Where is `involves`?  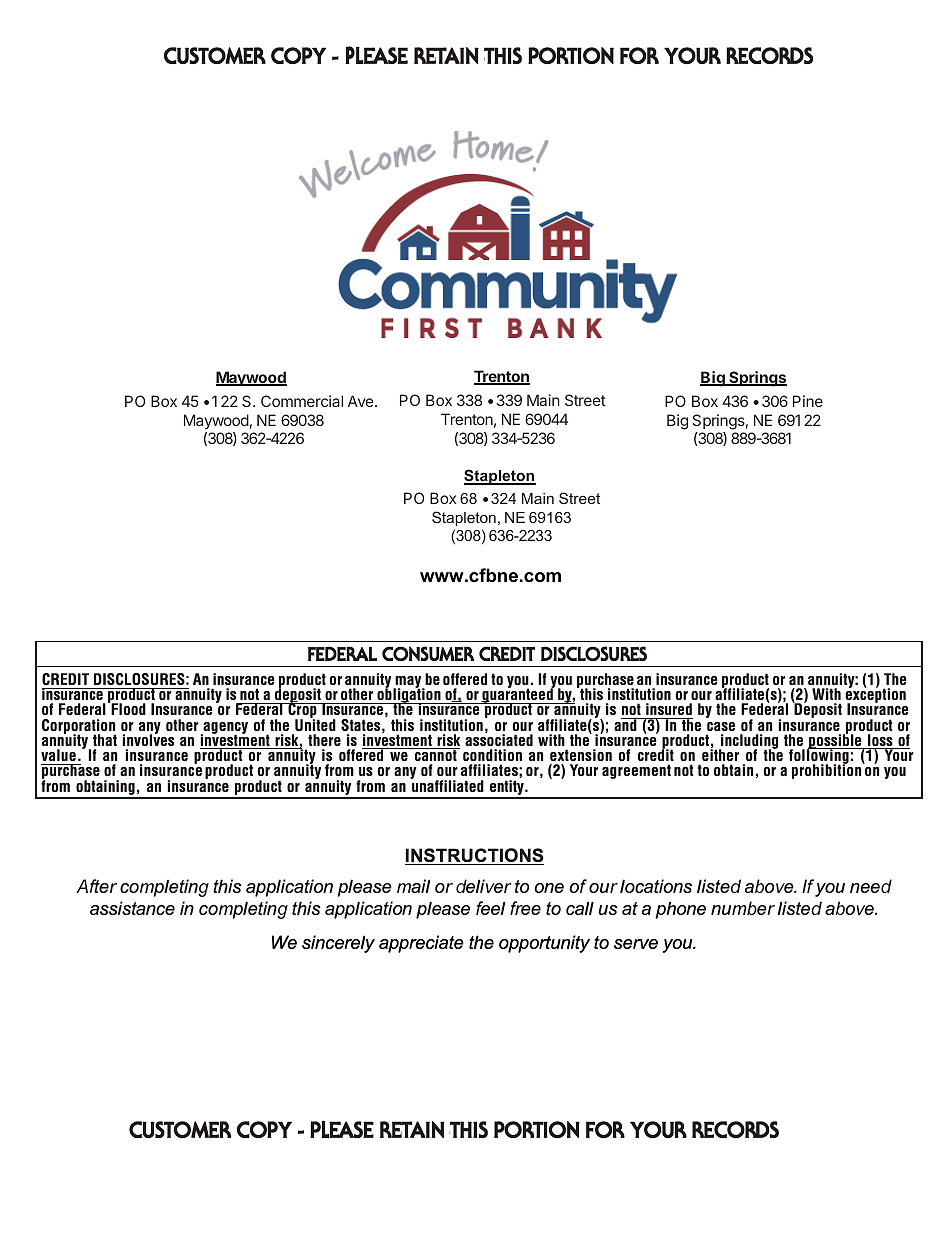 involves is located at coordinates (148, 739).
